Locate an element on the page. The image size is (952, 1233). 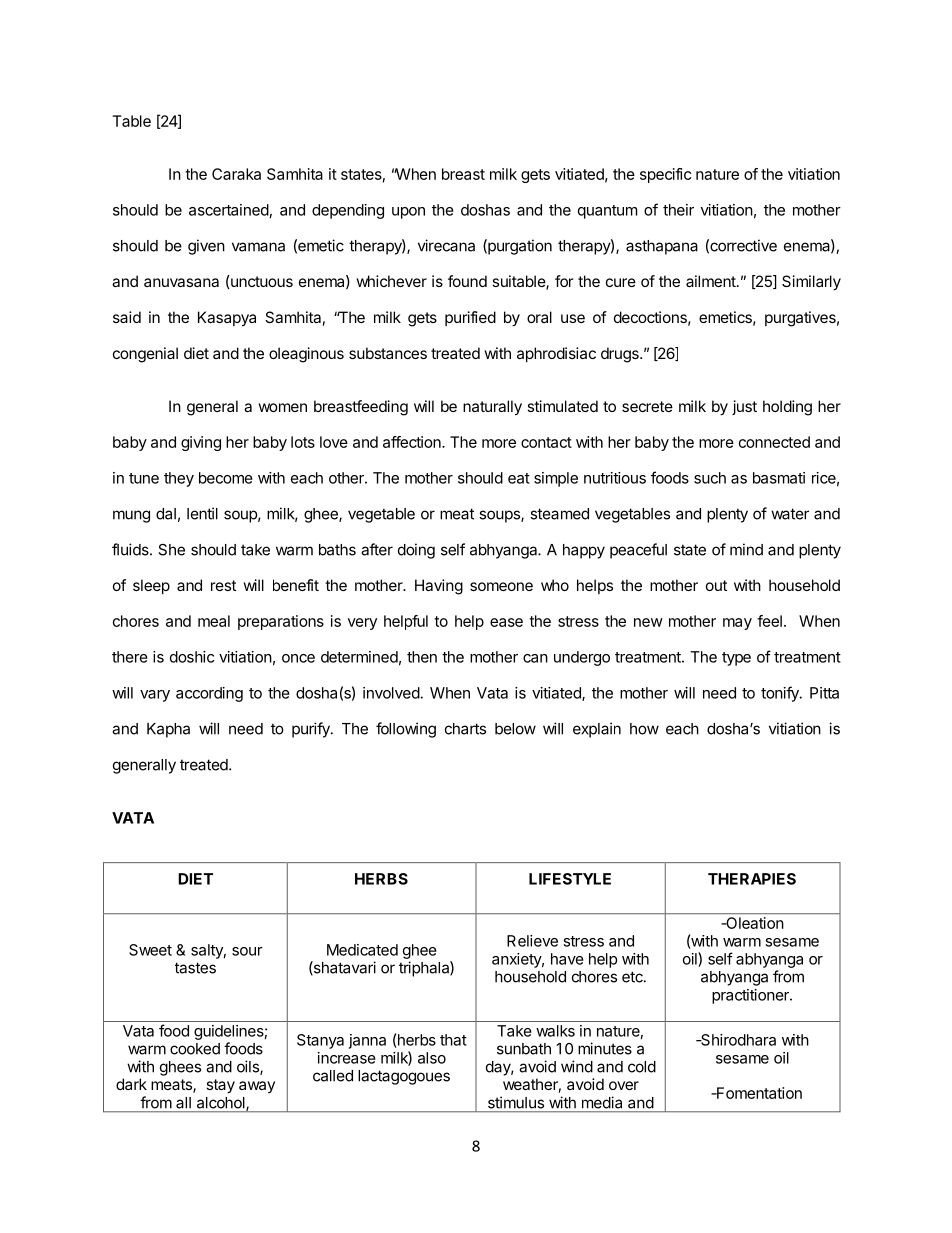
become is located at coordinates (226, 478).
